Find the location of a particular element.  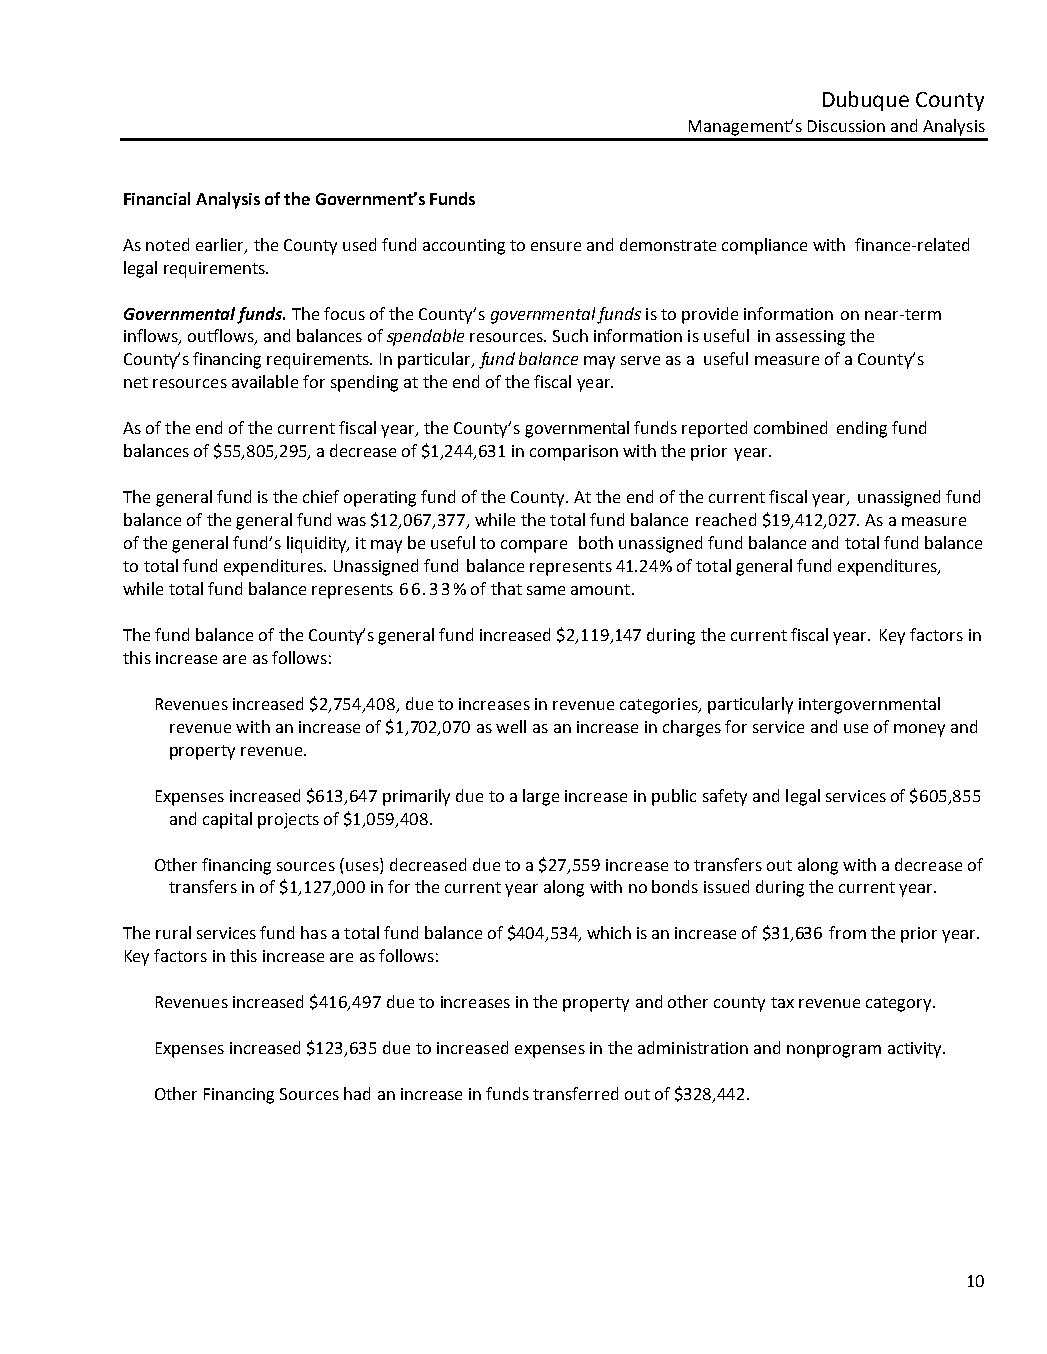

liquidity is located at coordinates (318, 544).
